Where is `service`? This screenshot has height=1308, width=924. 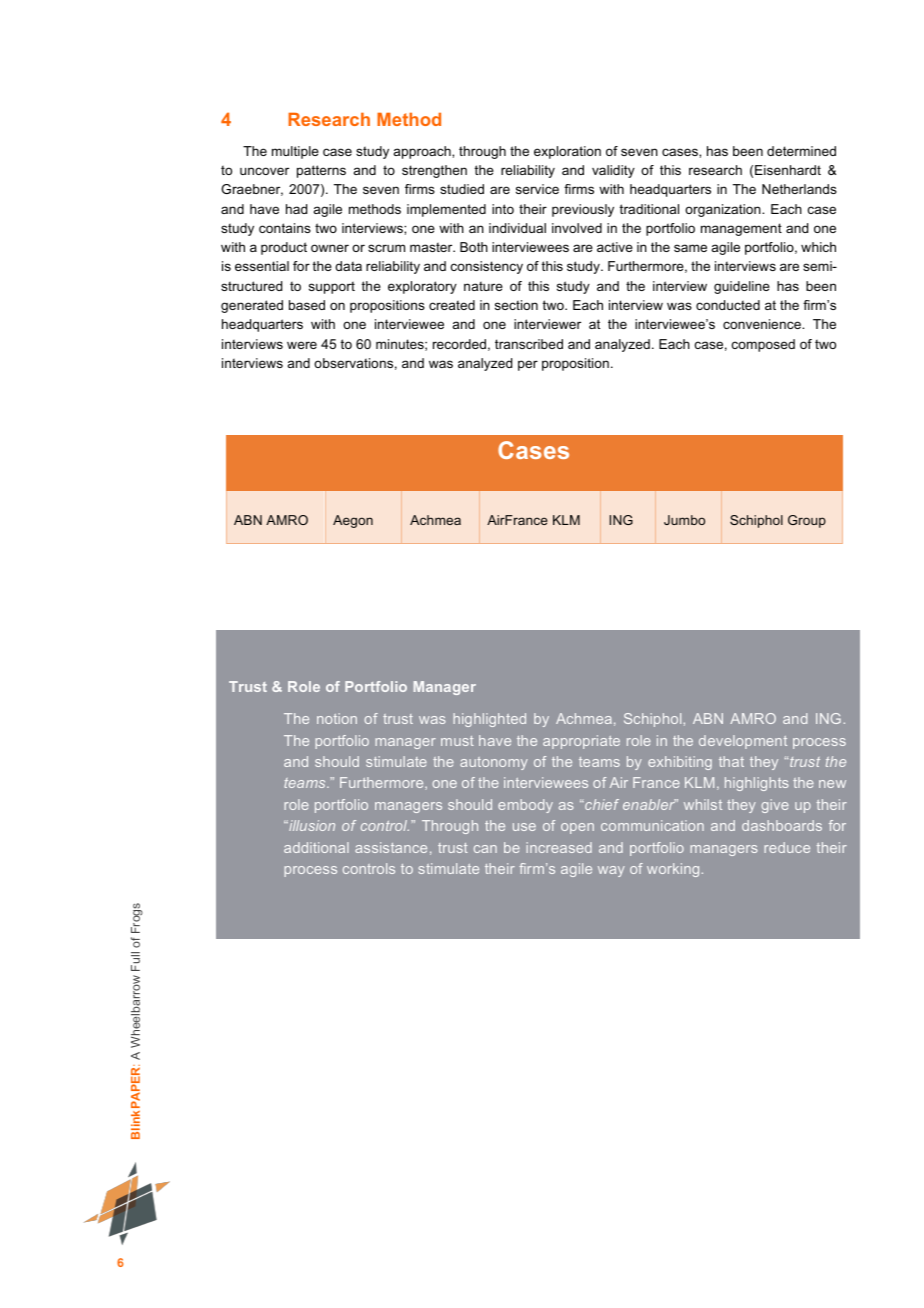 service is located at coordinates (537, 189).
